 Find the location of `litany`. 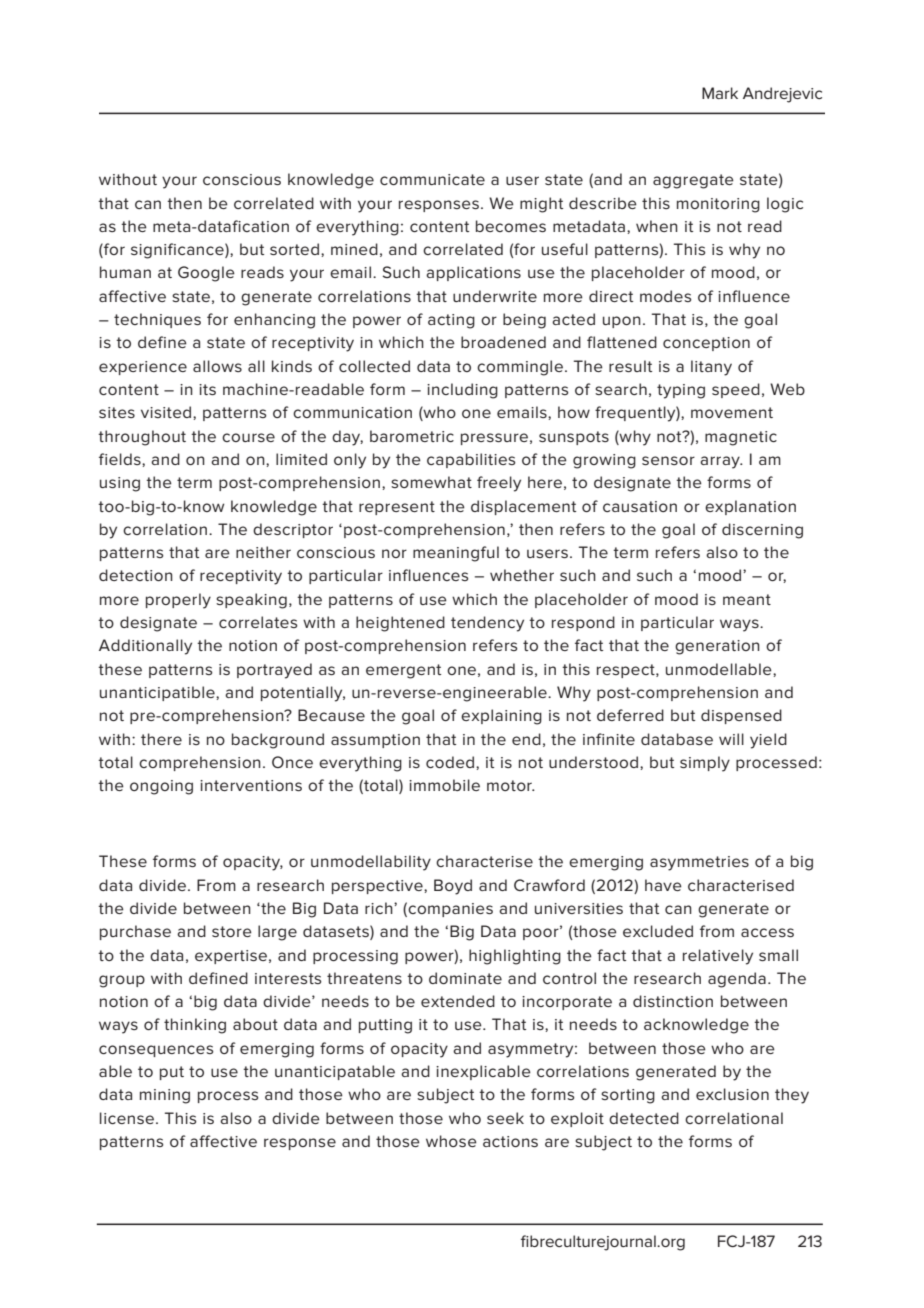

litany is located at coordinates (711, 368).
